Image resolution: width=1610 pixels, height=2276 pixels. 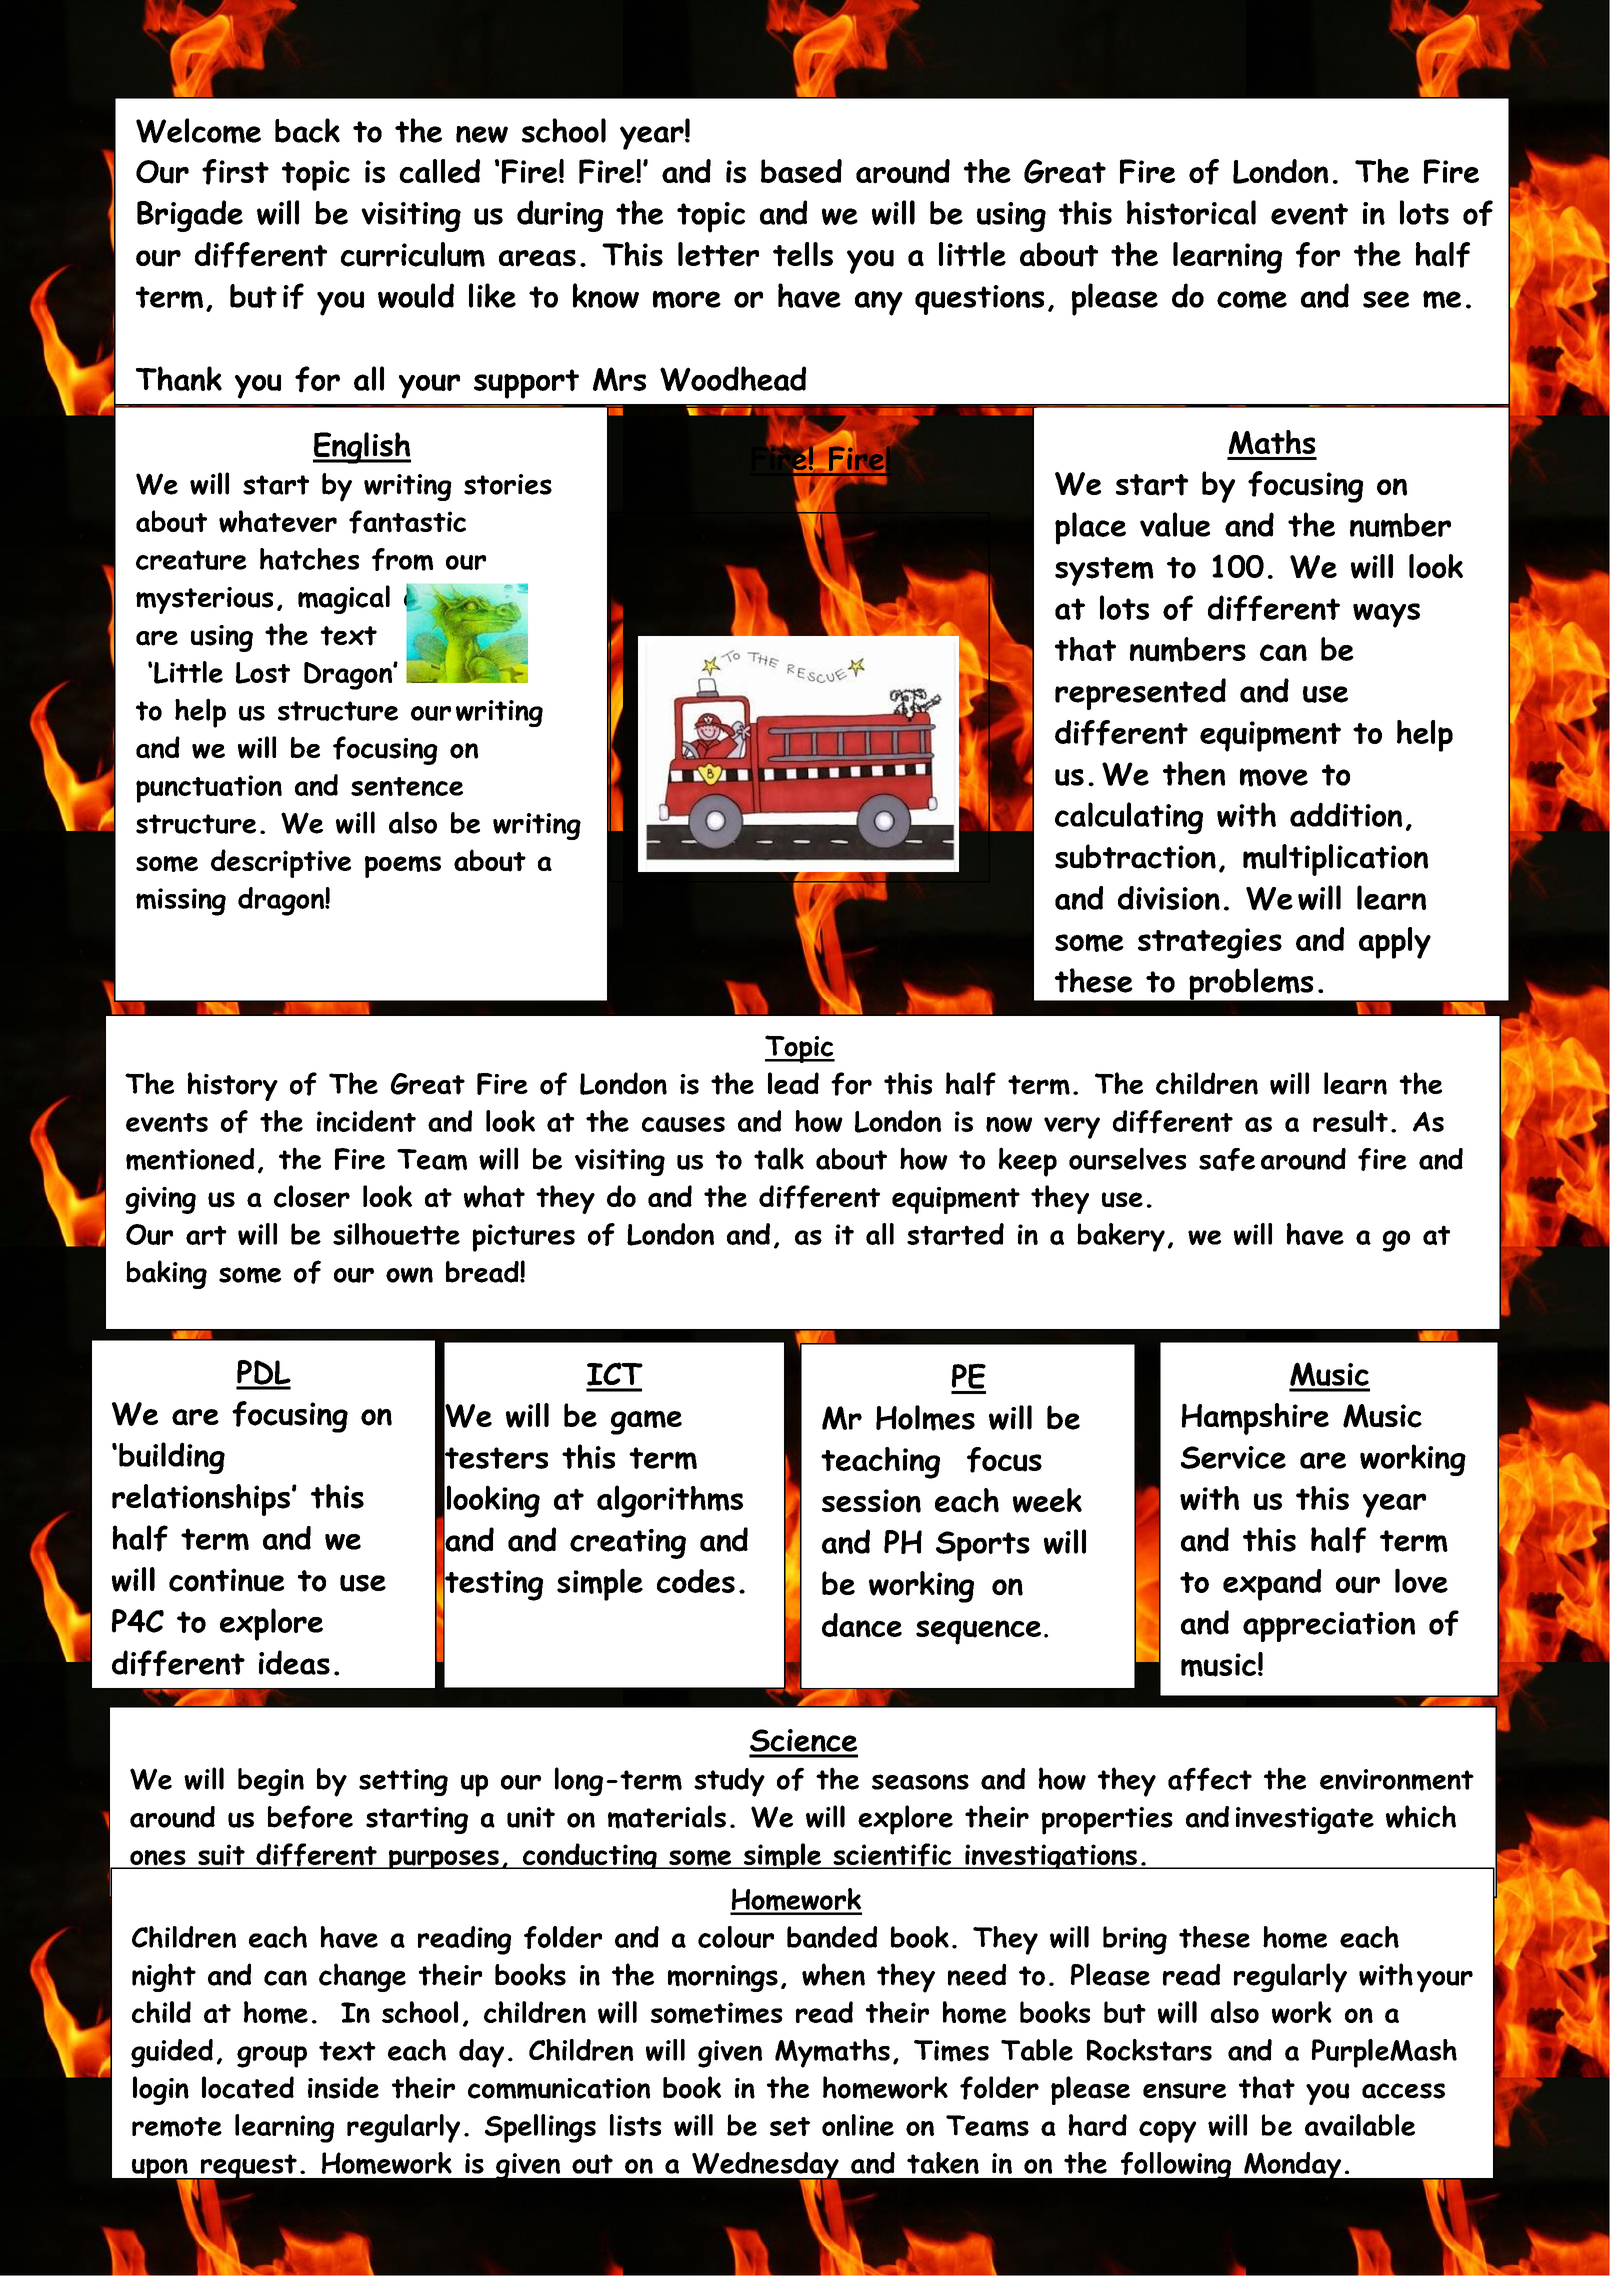 What do you see at coordinates (801, 171) in the image?
I see `based` at bounding box center [801, 171].
